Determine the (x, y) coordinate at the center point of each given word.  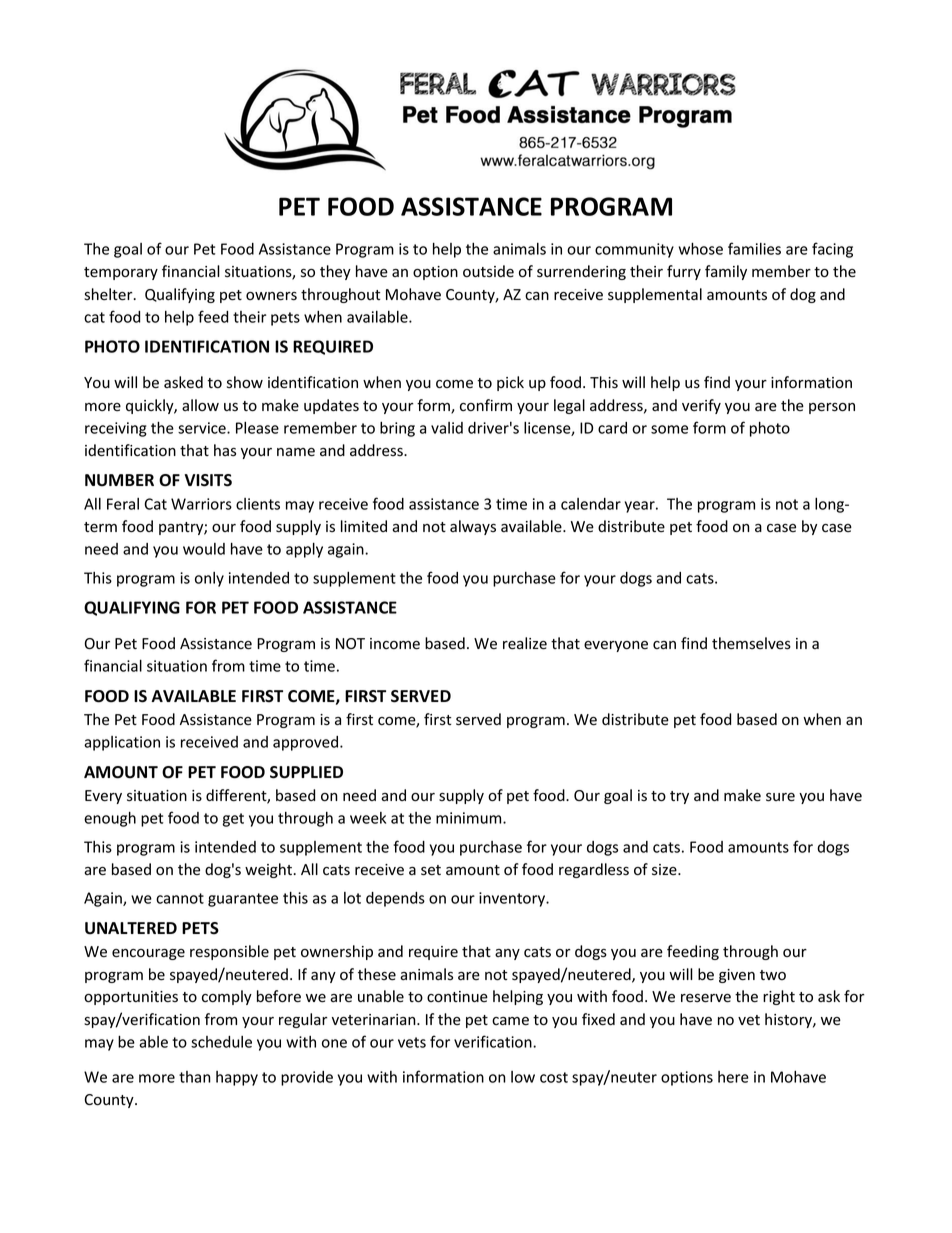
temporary (121, 273)
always (473, 527)
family (726, 272)
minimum (470, 818)
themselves (751, 643)
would (204, 549)
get (233, 820)
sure (780, 797)
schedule (221, 1042)
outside (488, 271)
